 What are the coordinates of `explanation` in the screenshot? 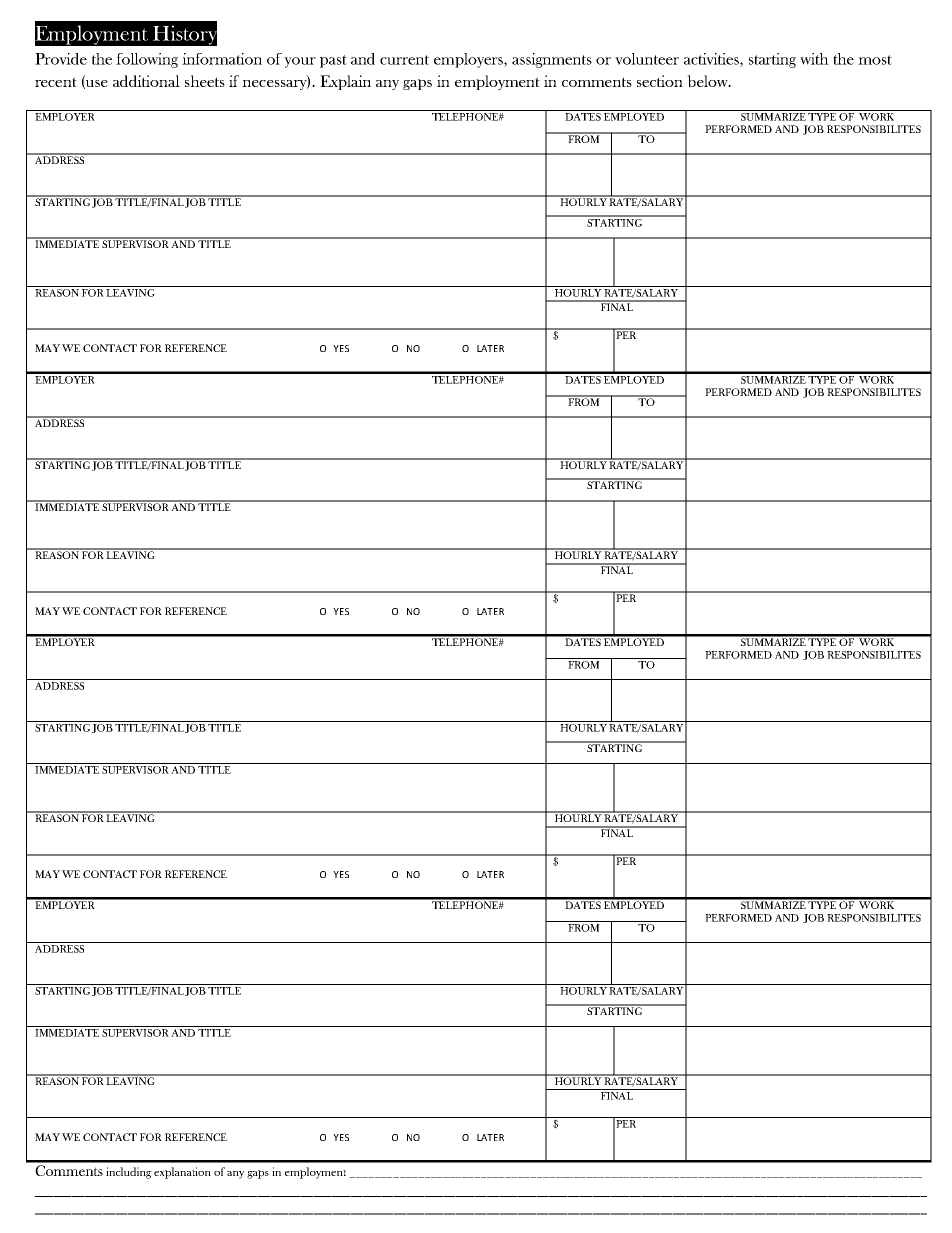 It's located at (182, 1173).
